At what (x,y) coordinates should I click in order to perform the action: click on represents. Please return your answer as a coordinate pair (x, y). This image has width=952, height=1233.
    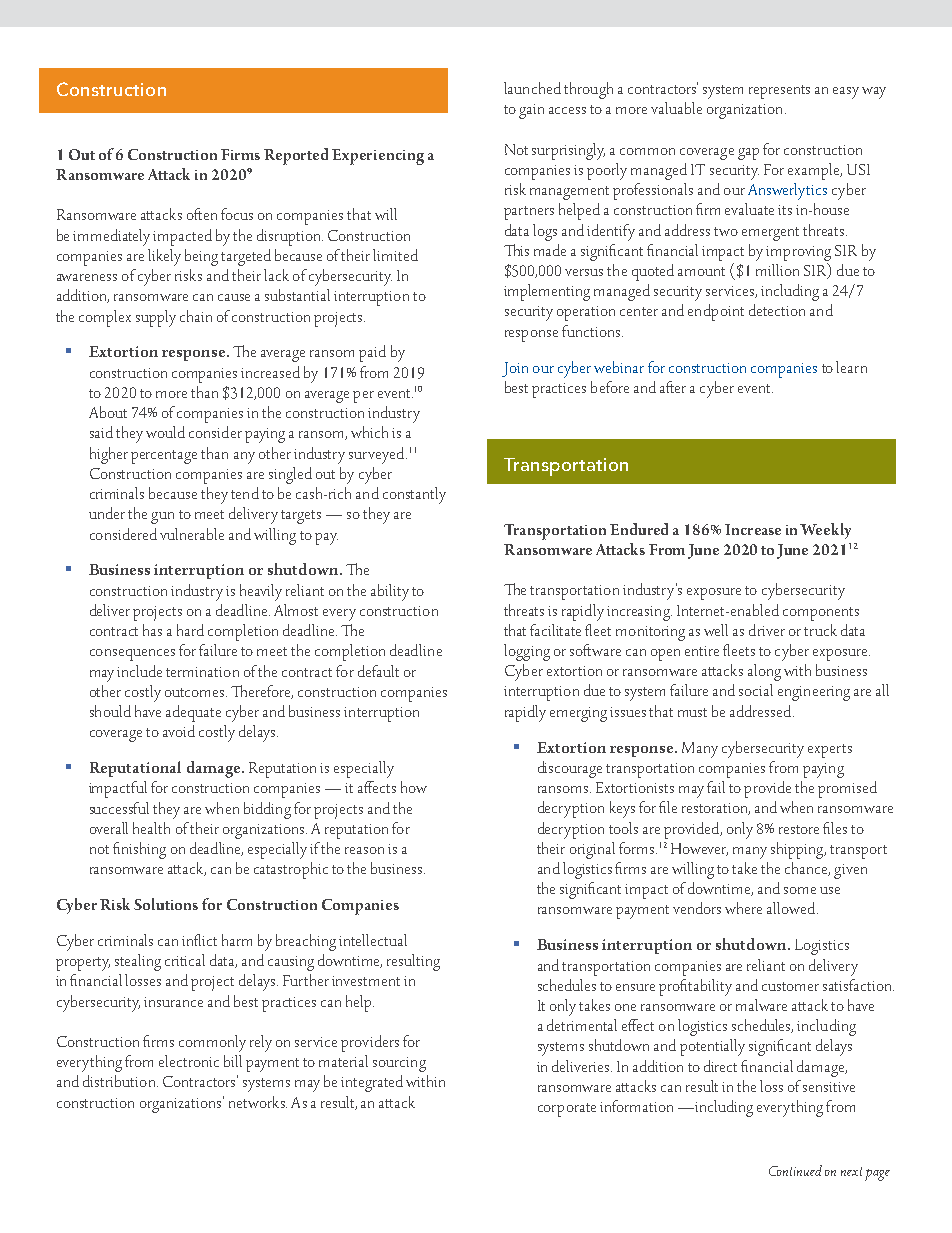
    Looking at the image, I should click on (779, 92).
